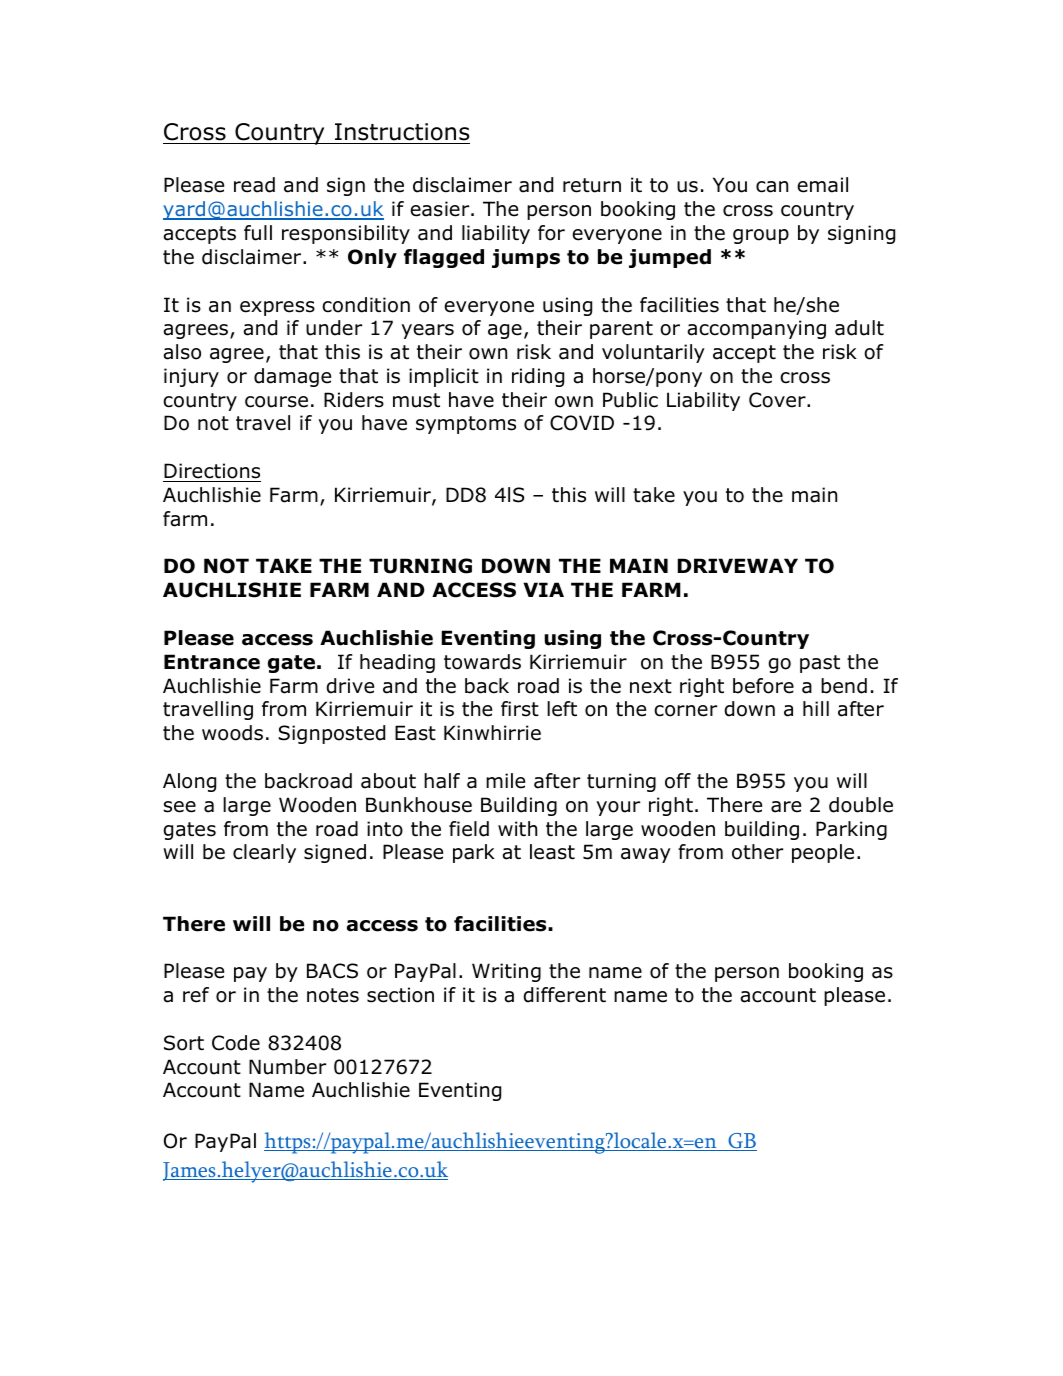 This page has height=1376, width=1063. I want to click on first, so click(520, 709).
